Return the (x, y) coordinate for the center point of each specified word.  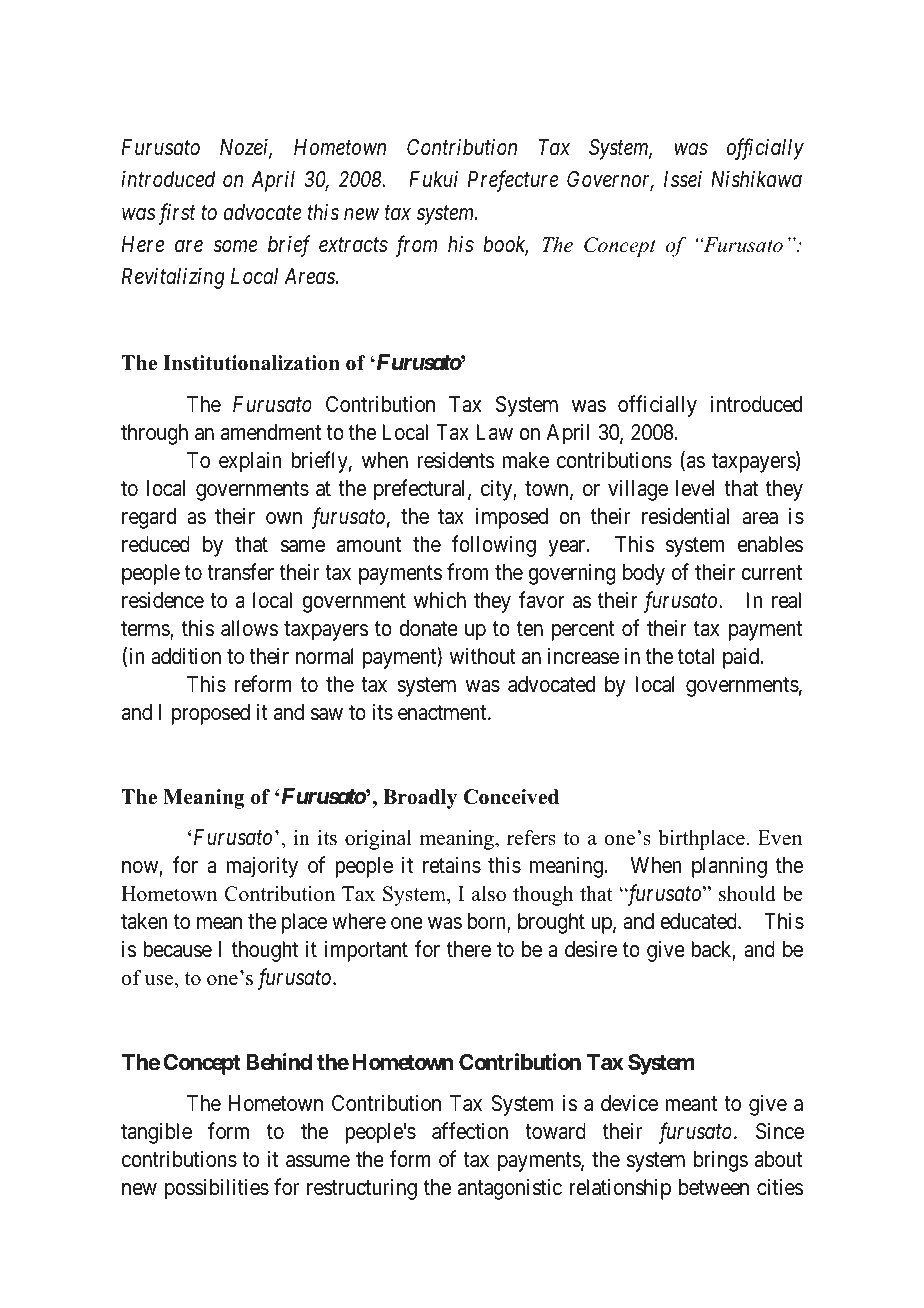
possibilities (217, 1189)
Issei (683, 179)
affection (470, 1131)
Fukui (433, 179)
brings (721, 1161)
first (175, 214)
